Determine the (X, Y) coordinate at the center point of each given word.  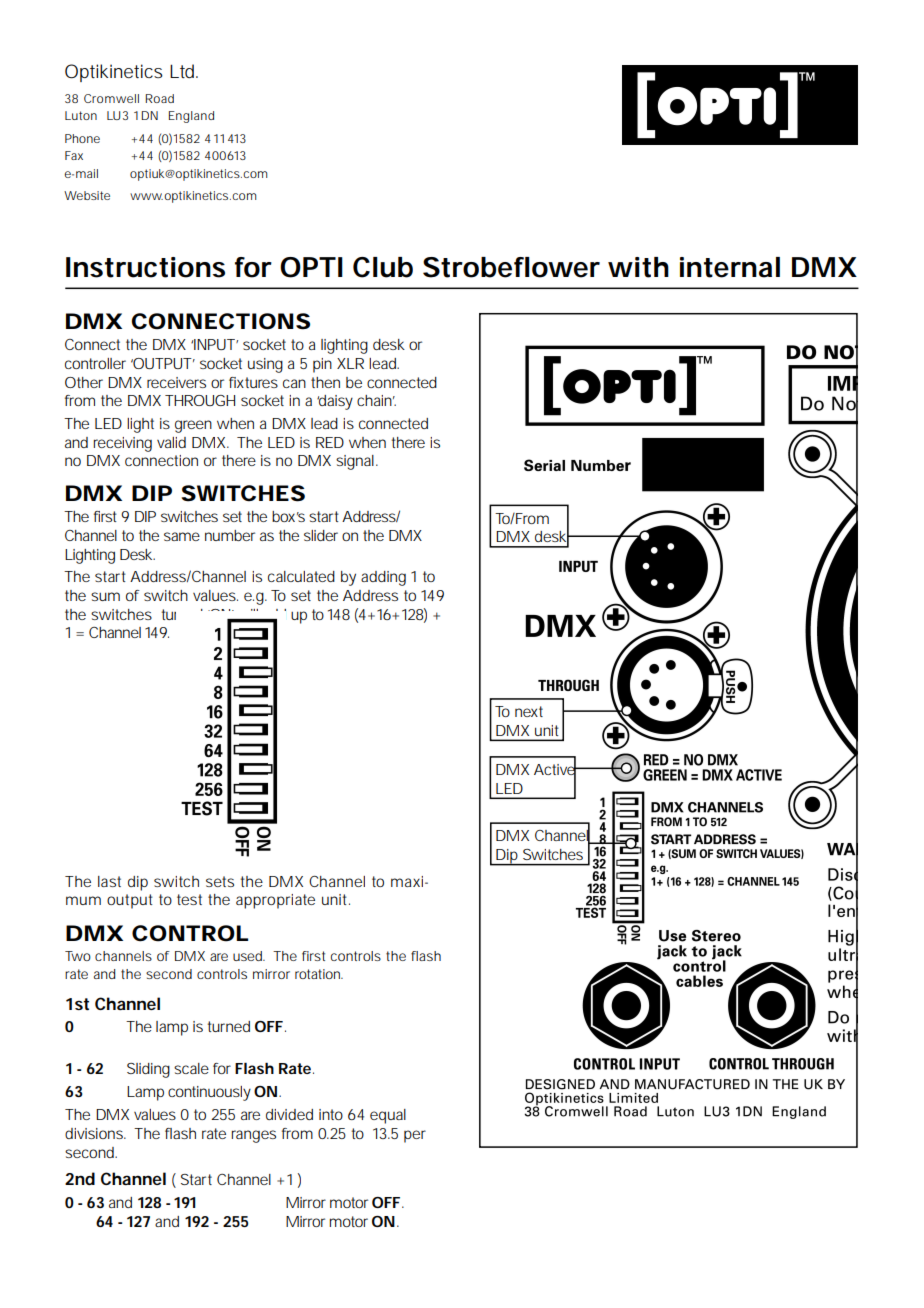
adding (383, 578)
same (182, 536)
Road (159, 98)
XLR (350, 363)
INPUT (216, 344)
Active (556, 769)
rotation (319, 974)
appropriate (275, 901)
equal (388, 1116)
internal (730, 267)
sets (220, 881)
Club (383, 267)
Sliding (148, 1070)
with (638, 267)
